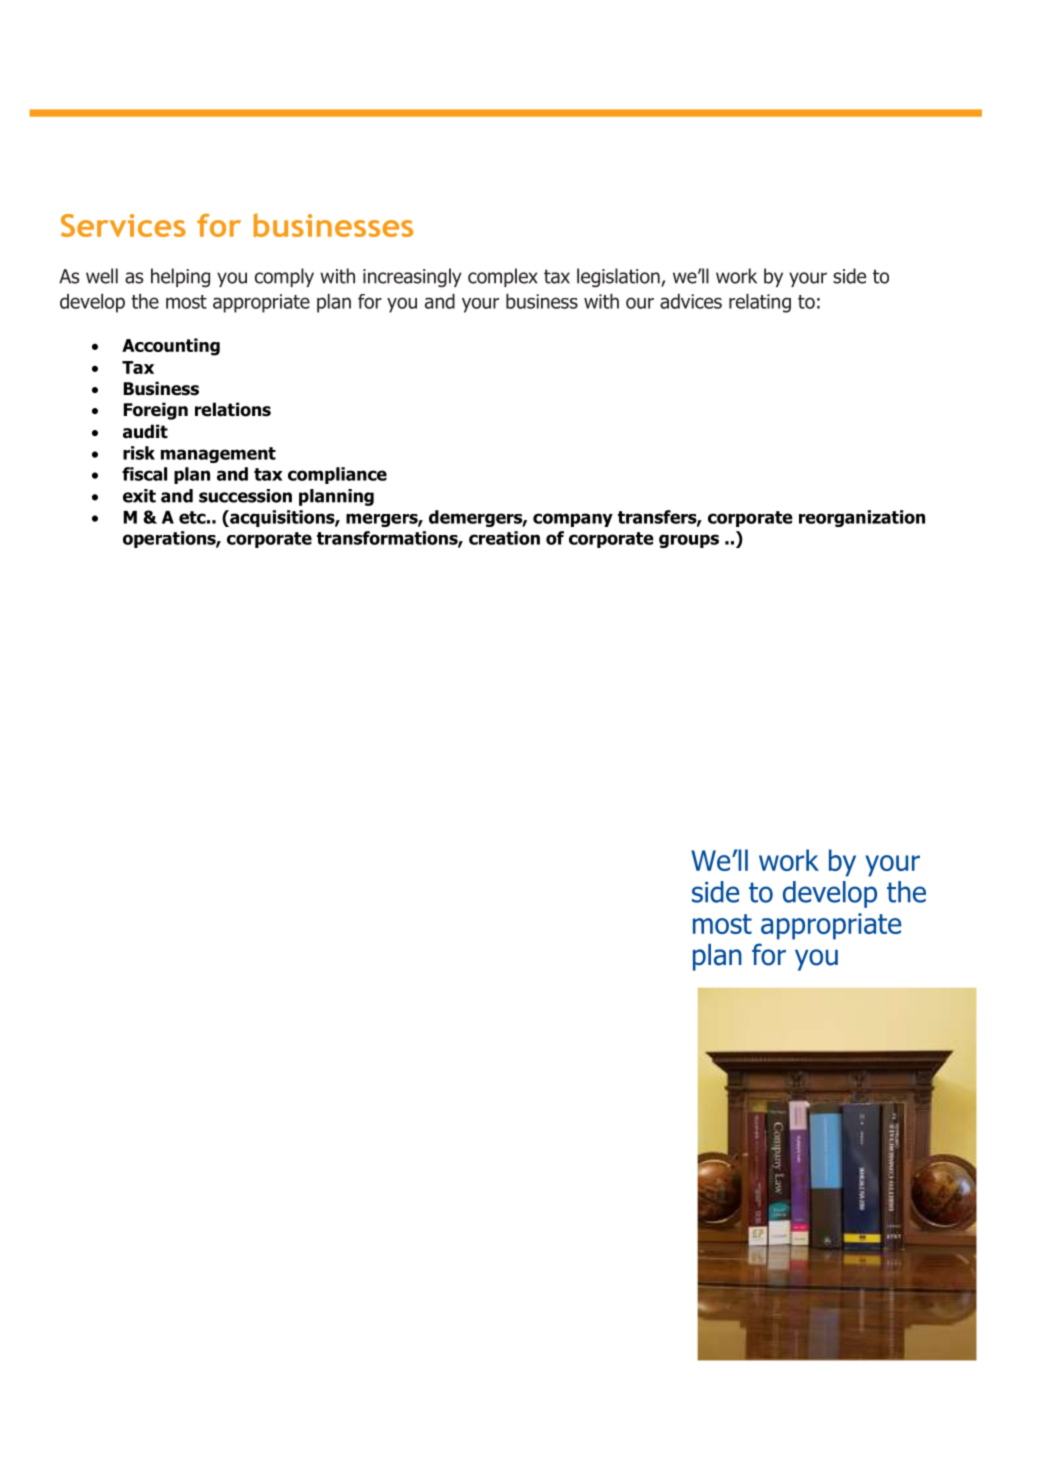 This screenshot has width=1042, height=1473. I want to click on Services, so click(123, 225).
